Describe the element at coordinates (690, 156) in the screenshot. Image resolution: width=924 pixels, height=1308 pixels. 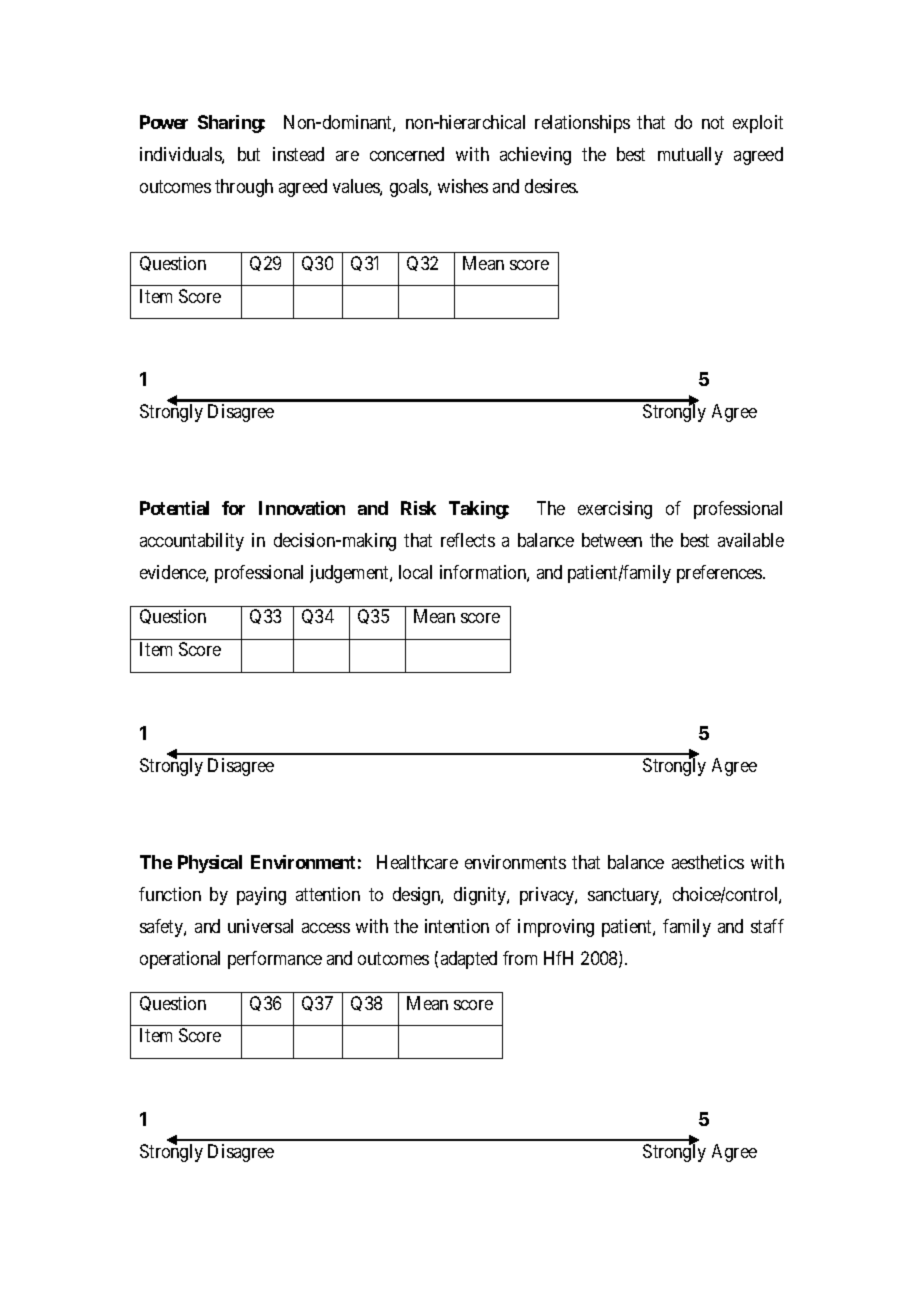
I see `mutually` at that location.
